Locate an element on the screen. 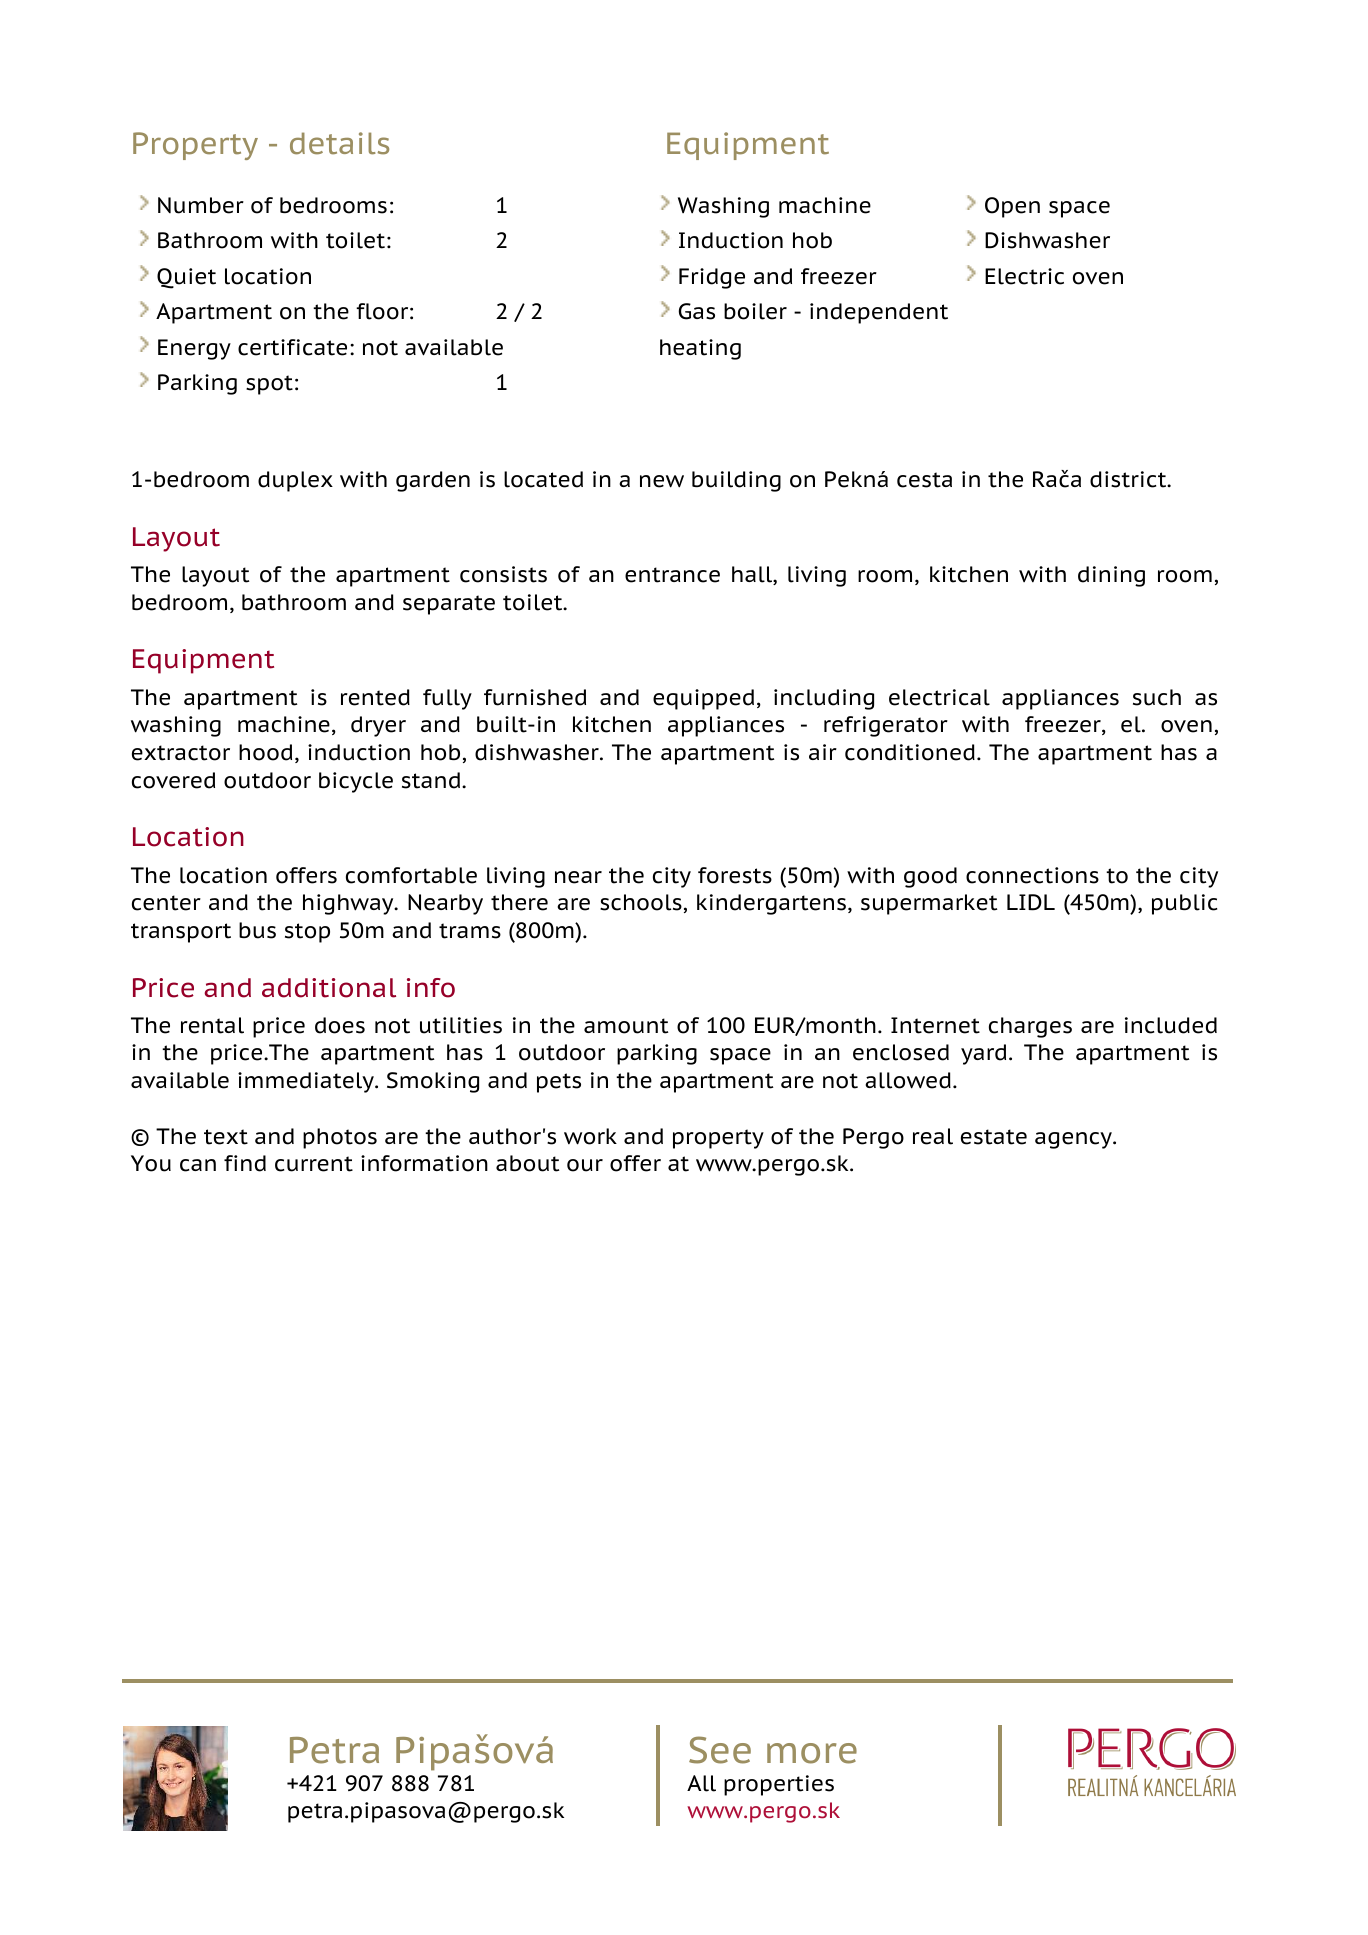 Image resolution: width=1368 pixels, height=1935 pixels. stop is located at coordinates (307, 933).
